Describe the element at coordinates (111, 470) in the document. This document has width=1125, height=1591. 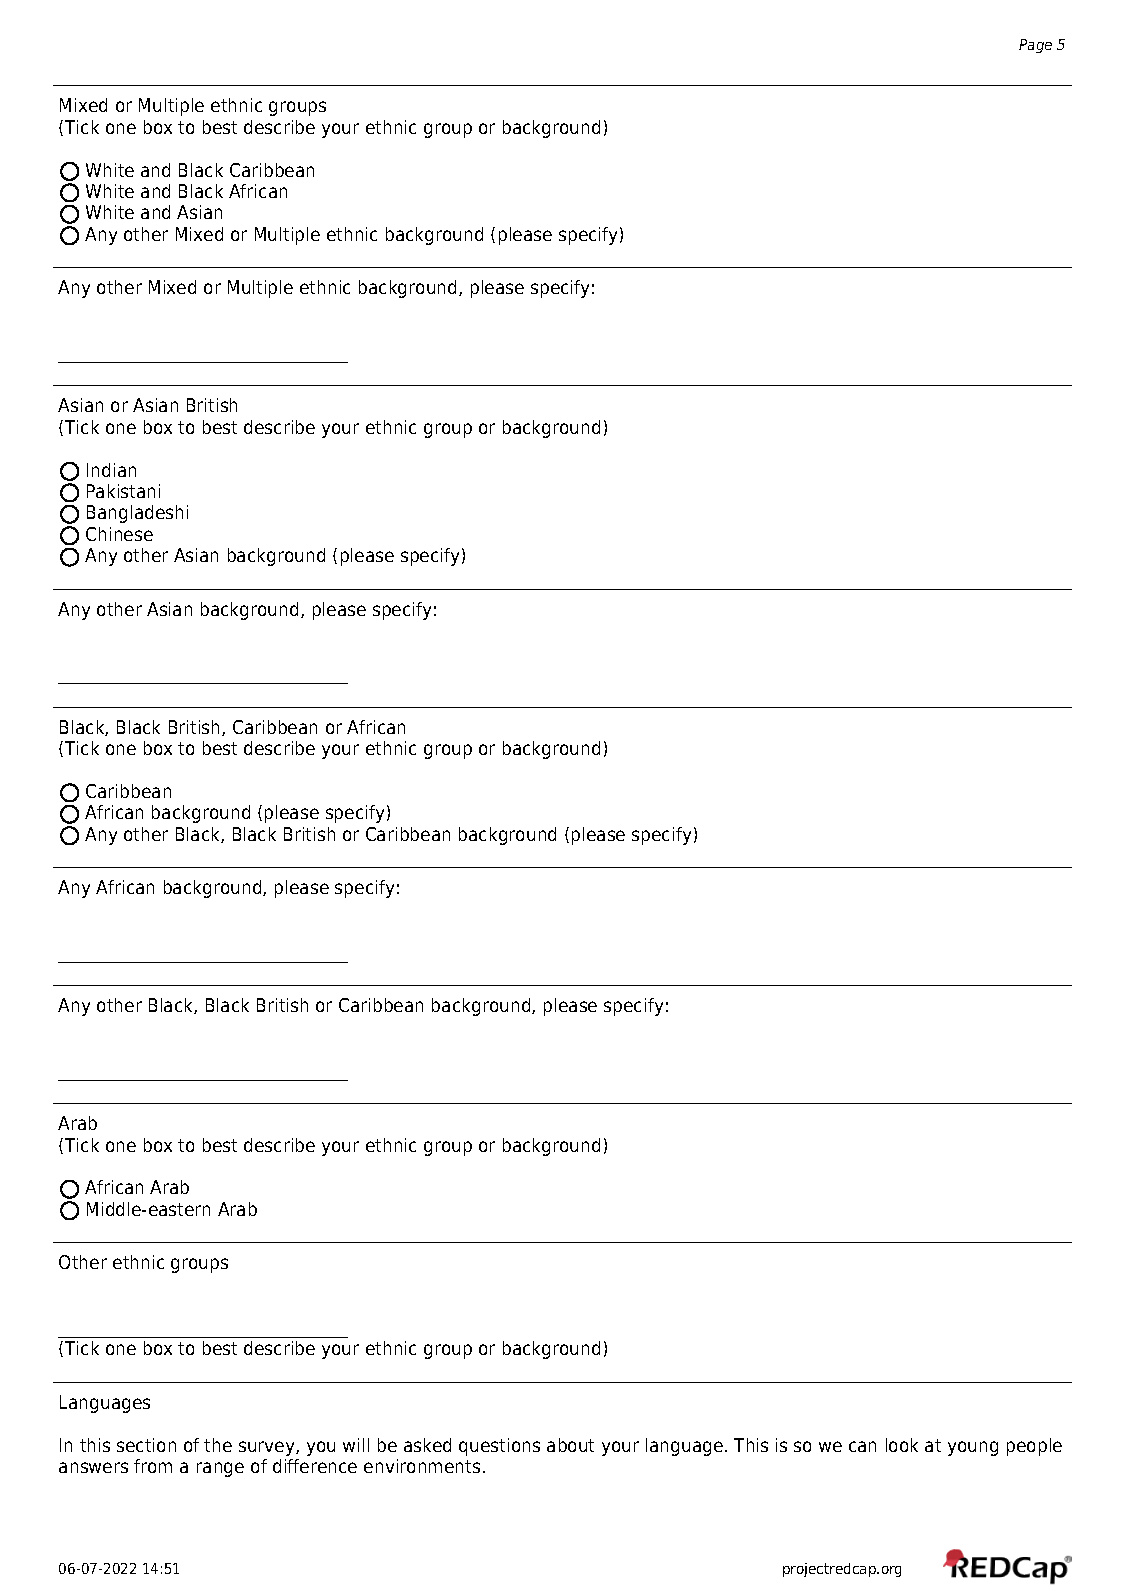
I see `Indian` at that location.
